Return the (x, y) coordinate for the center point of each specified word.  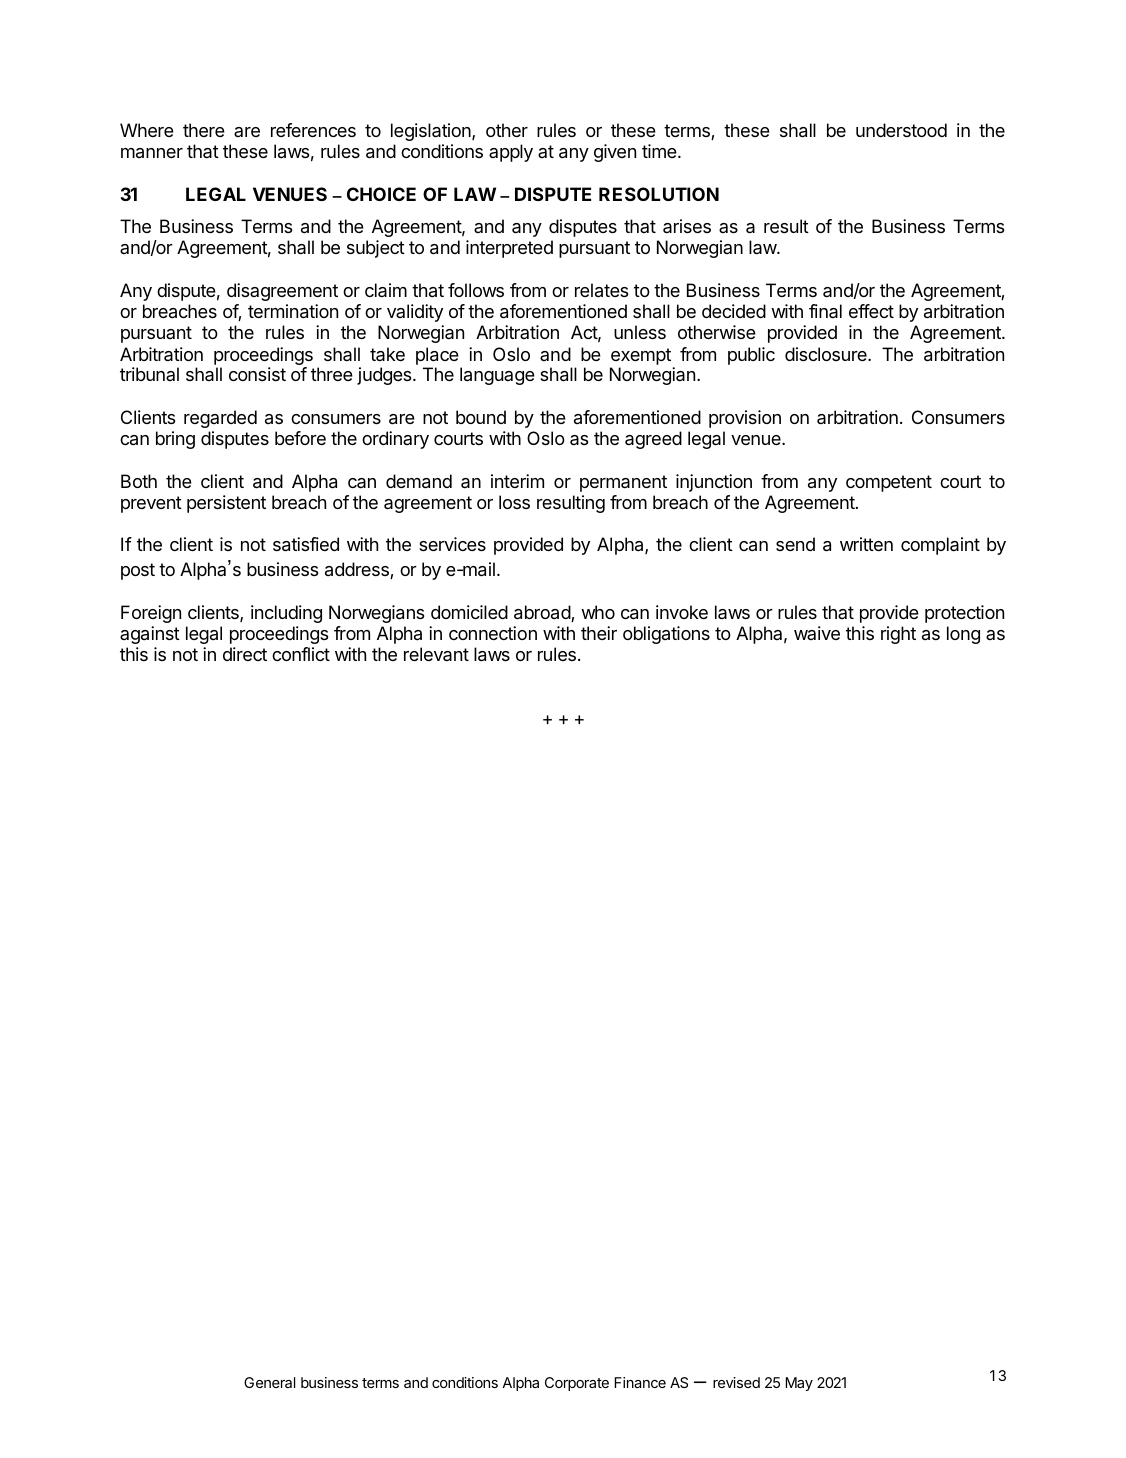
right (898, 635)
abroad (543, 613)
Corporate (577, 1384)
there (204, 130)
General (269, 1382)
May (799, 1384)
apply (511, 153)
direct (245, 654)
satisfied (306, 544)
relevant (436, 654)
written (866, 544)
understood (901, 130)
